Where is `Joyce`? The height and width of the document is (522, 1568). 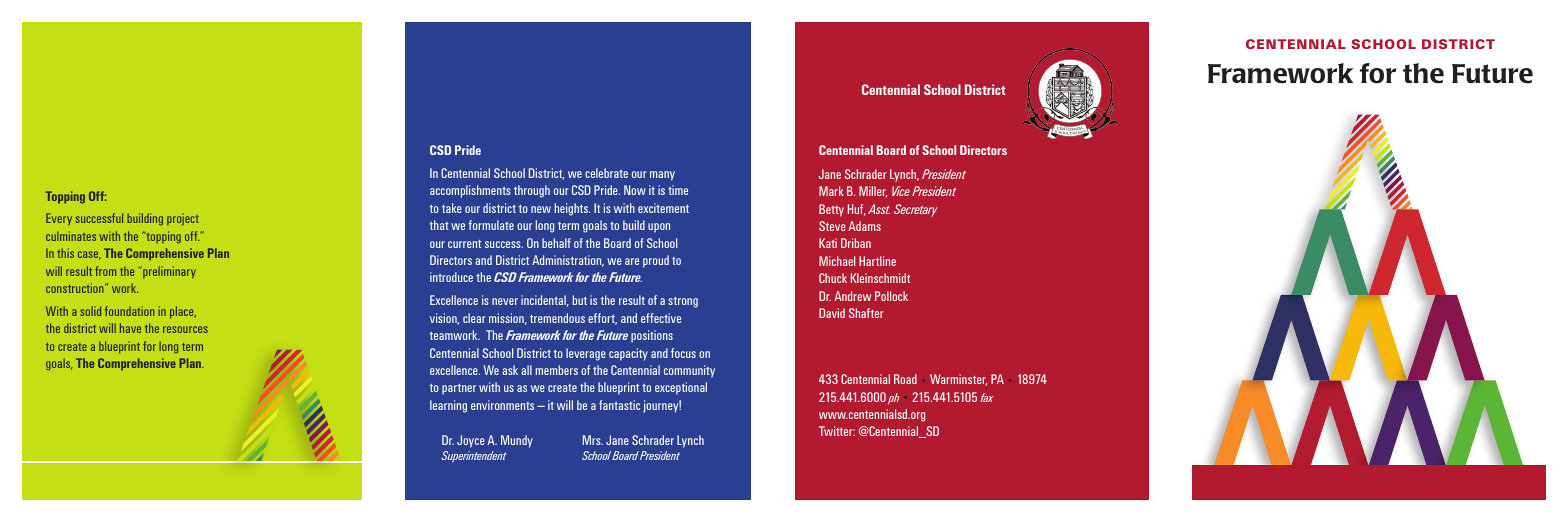 Joyce is located at coordinates (471, 441).
